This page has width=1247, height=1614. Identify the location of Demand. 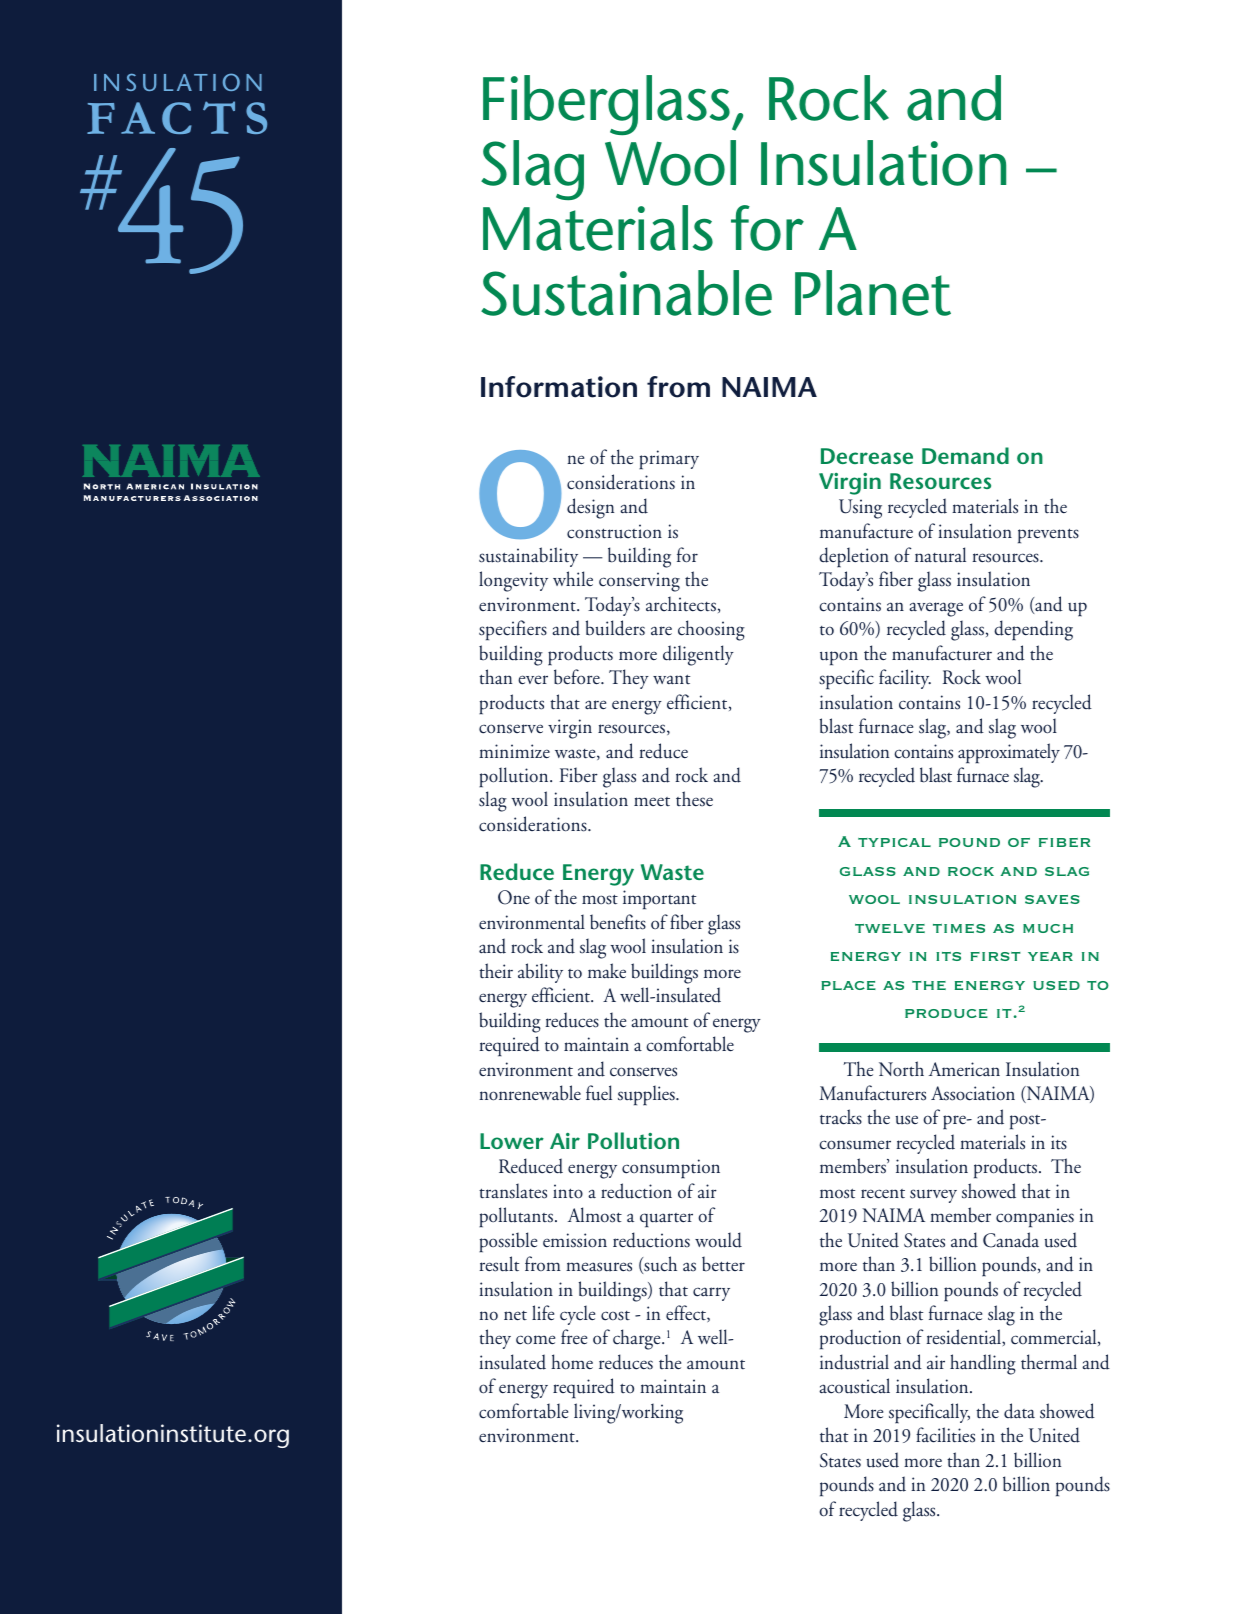
(965, 455).
